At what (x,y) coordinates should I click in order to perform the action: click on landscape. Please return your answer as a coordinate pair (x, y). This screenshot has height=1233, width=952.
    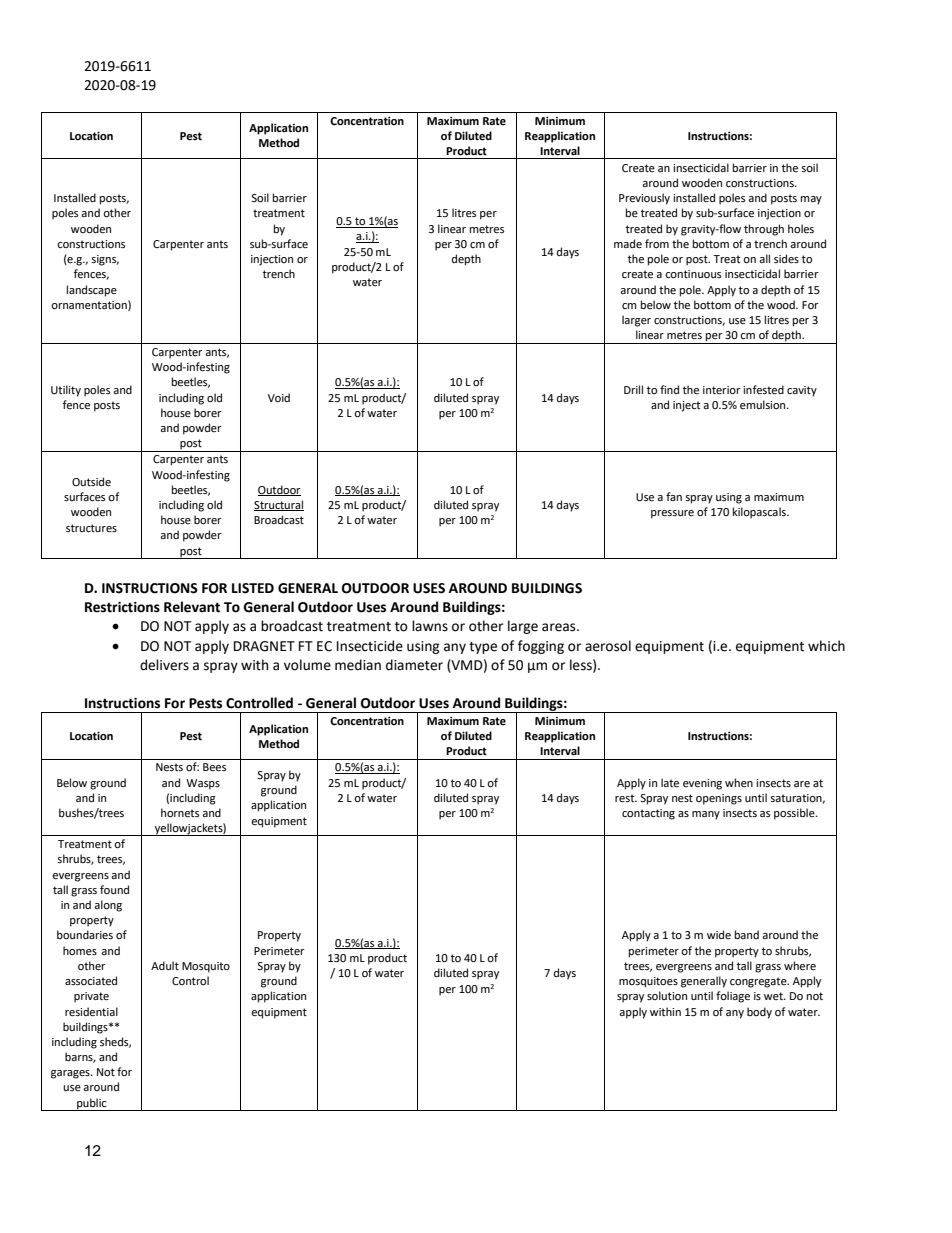
    Looking at the image, I should click on (92, 291).
